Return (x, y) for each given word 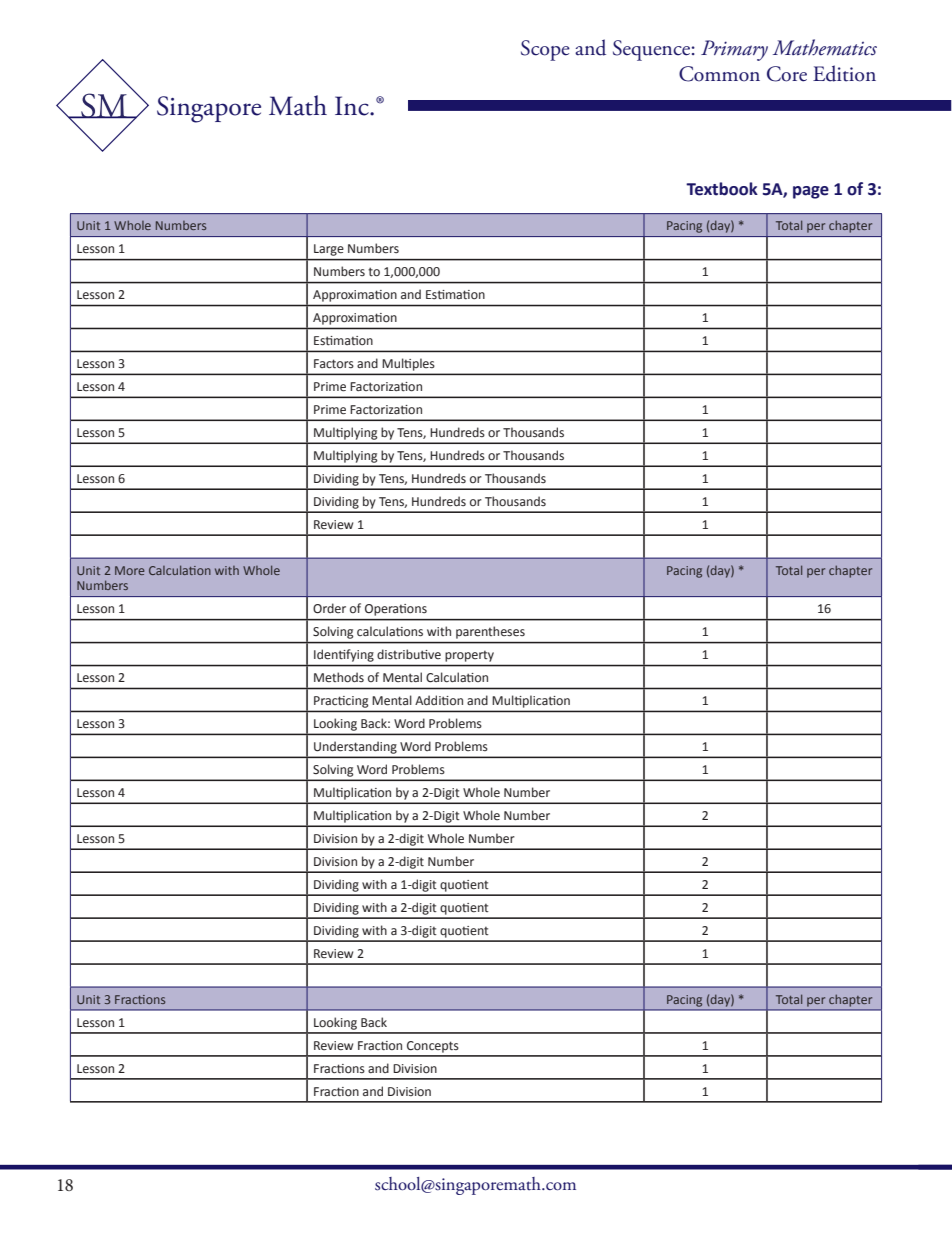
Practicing (341, 702)
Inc (353, 106)
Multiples (408, 365)
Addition (439, 700)
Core (787, 74)
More (129, 570)
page (811, 192)
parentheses (490, 633)
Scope (545, 50)
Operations (396, 610)
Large (328, 250)
